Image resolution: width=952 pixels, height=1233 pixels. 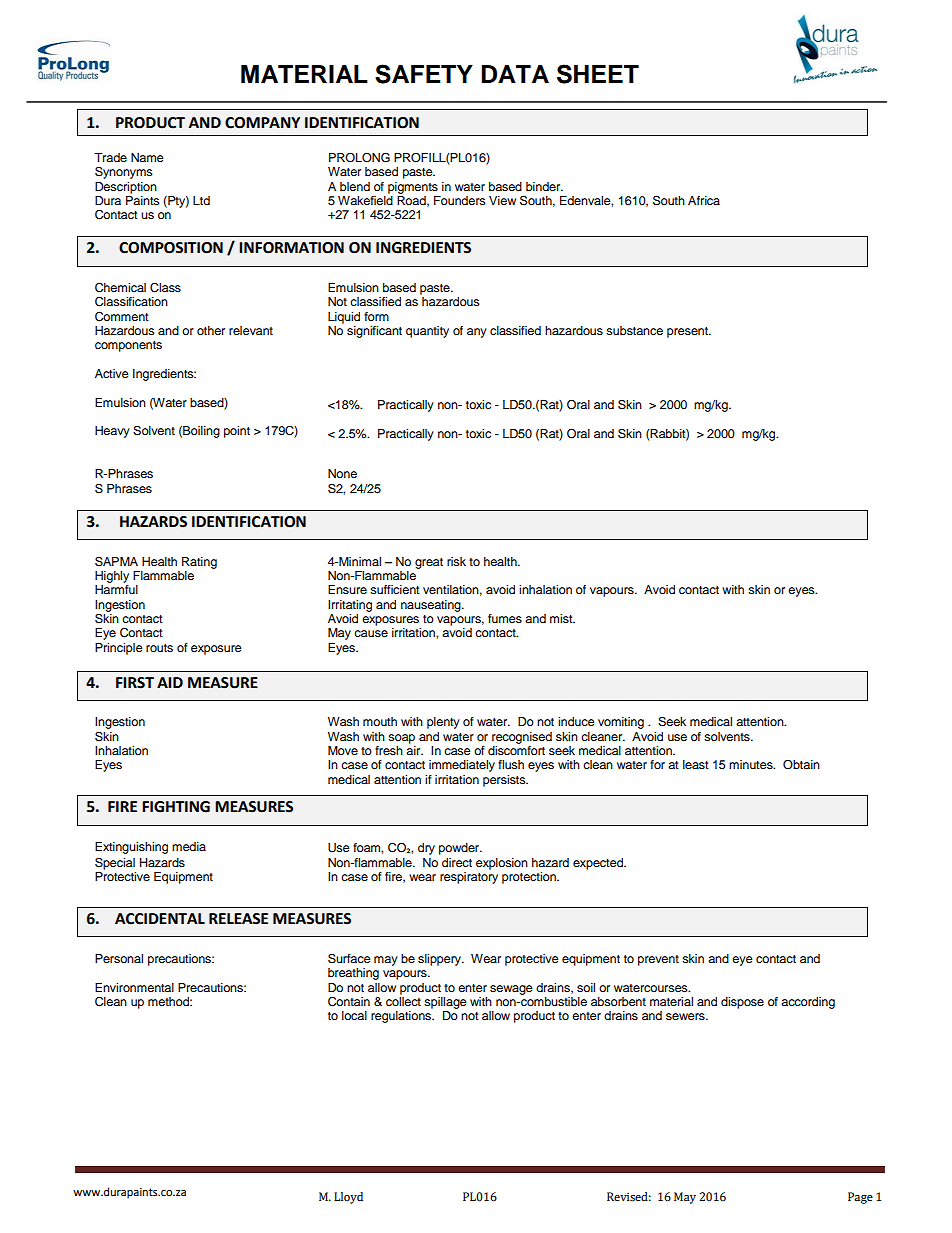 What do you see at coordinates (505, 781) in the document?
I see `persists` at bounding box center [505, 781].
